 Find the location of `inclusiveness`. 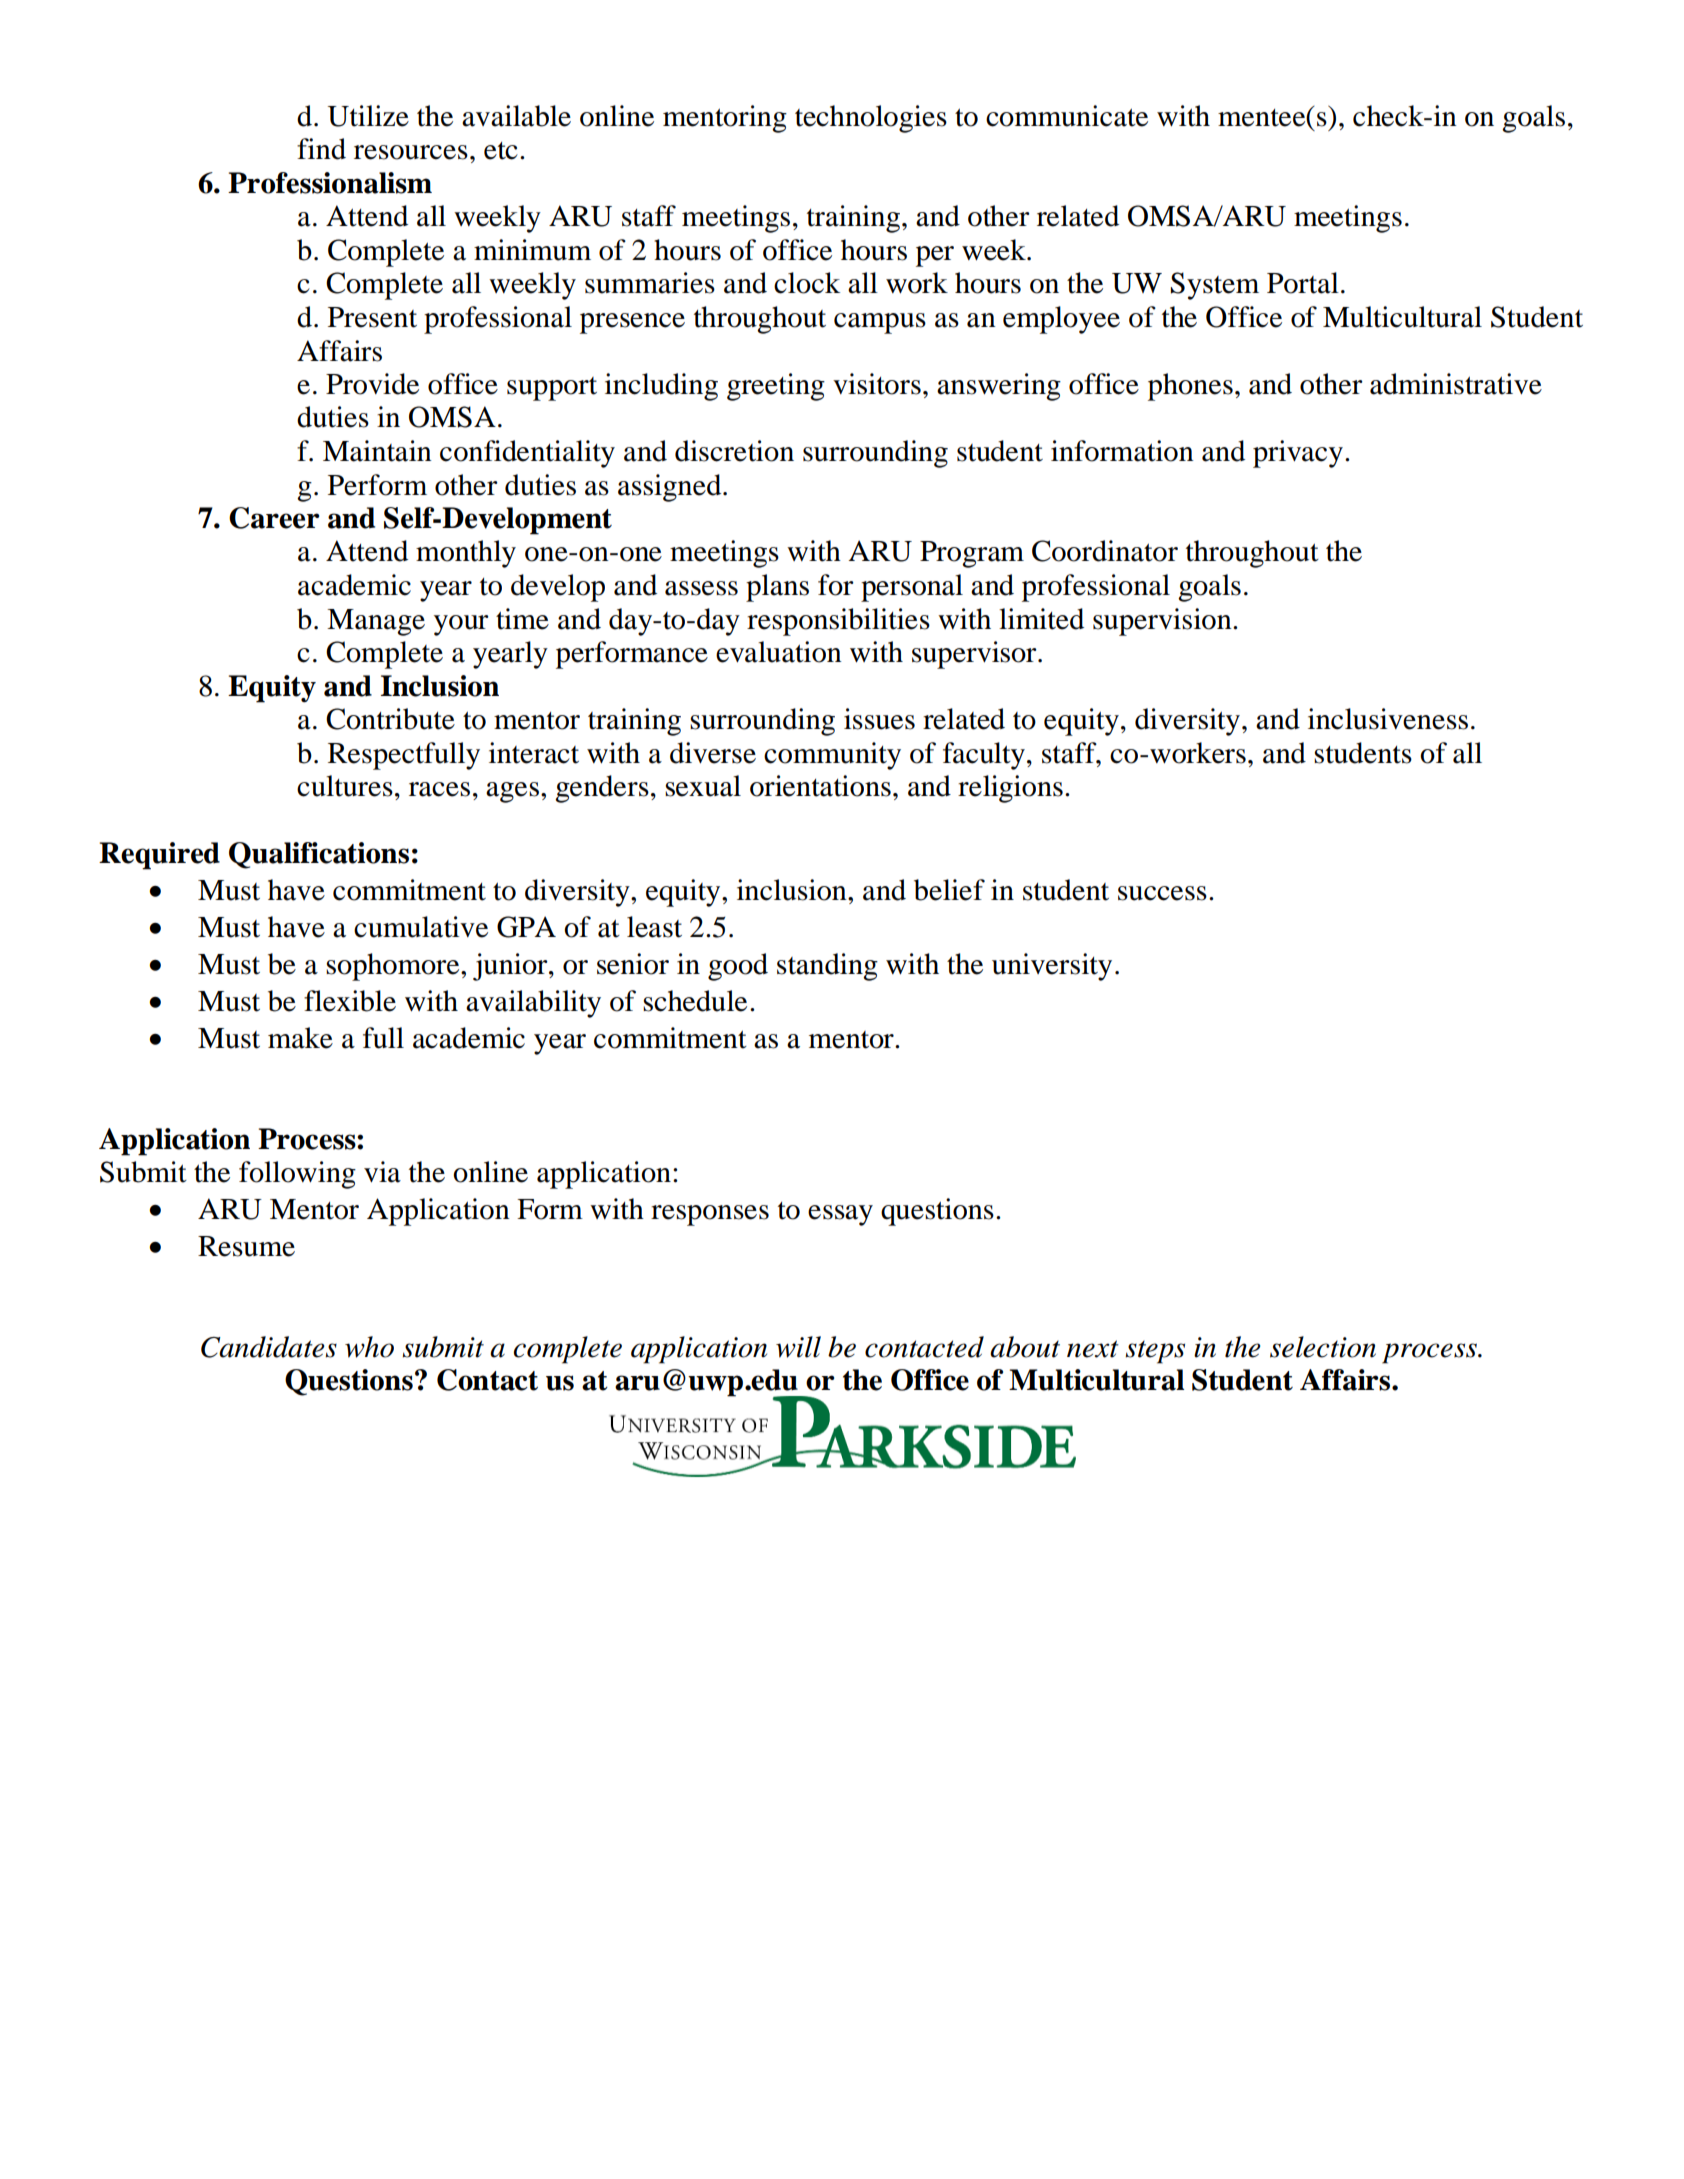

inclusiveness is located at coordinates (1388, 719).
